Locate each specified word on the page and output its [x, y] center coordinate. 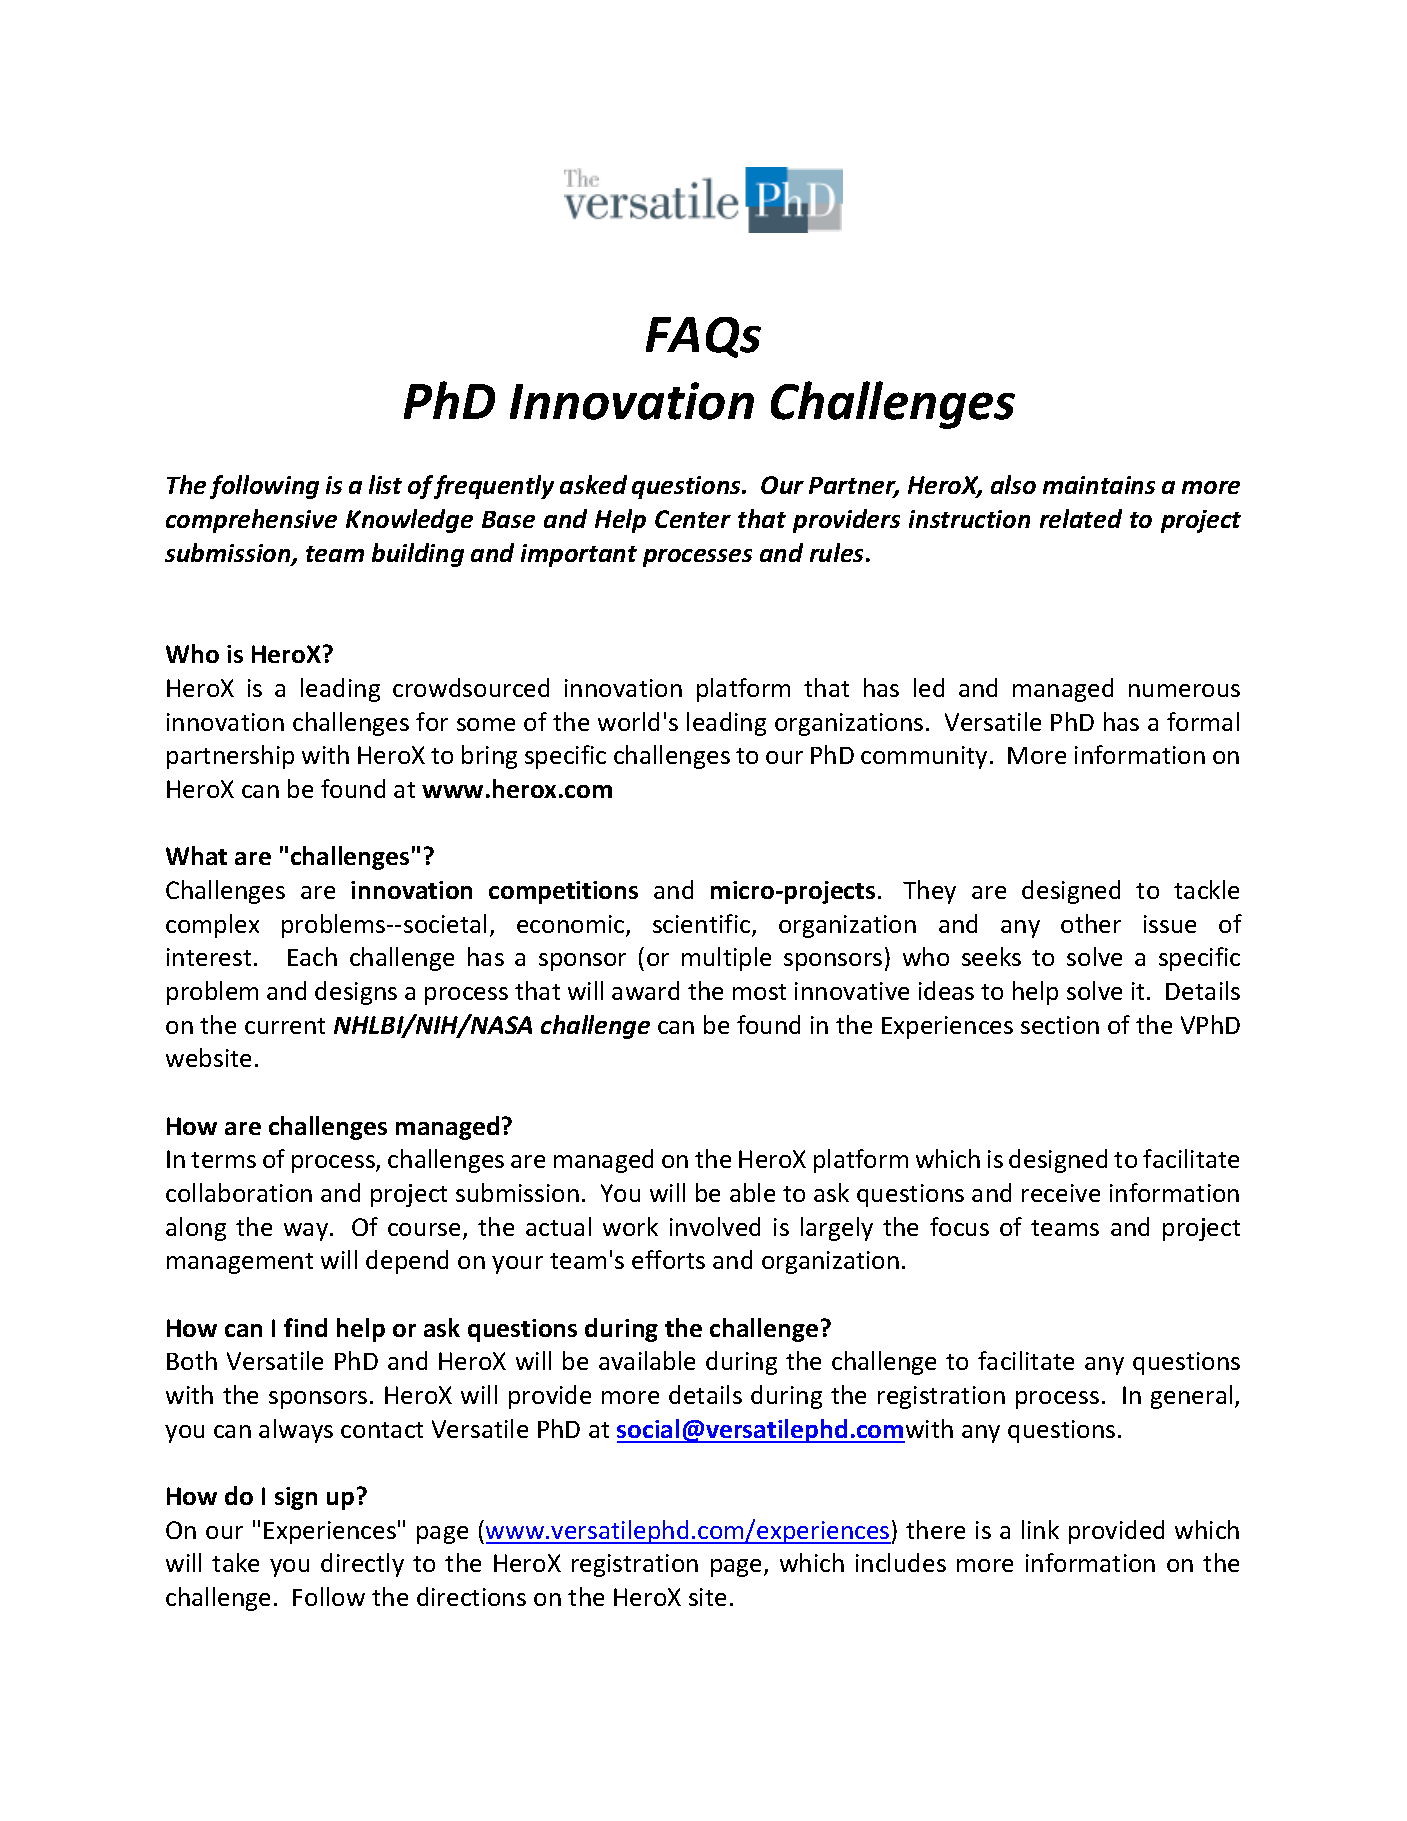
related [1081, 518]
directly [362, 1565]
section [1060, 1025]
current [285, 1026]
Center [693, 519]
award [645, 990]
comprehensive [251, 521]
